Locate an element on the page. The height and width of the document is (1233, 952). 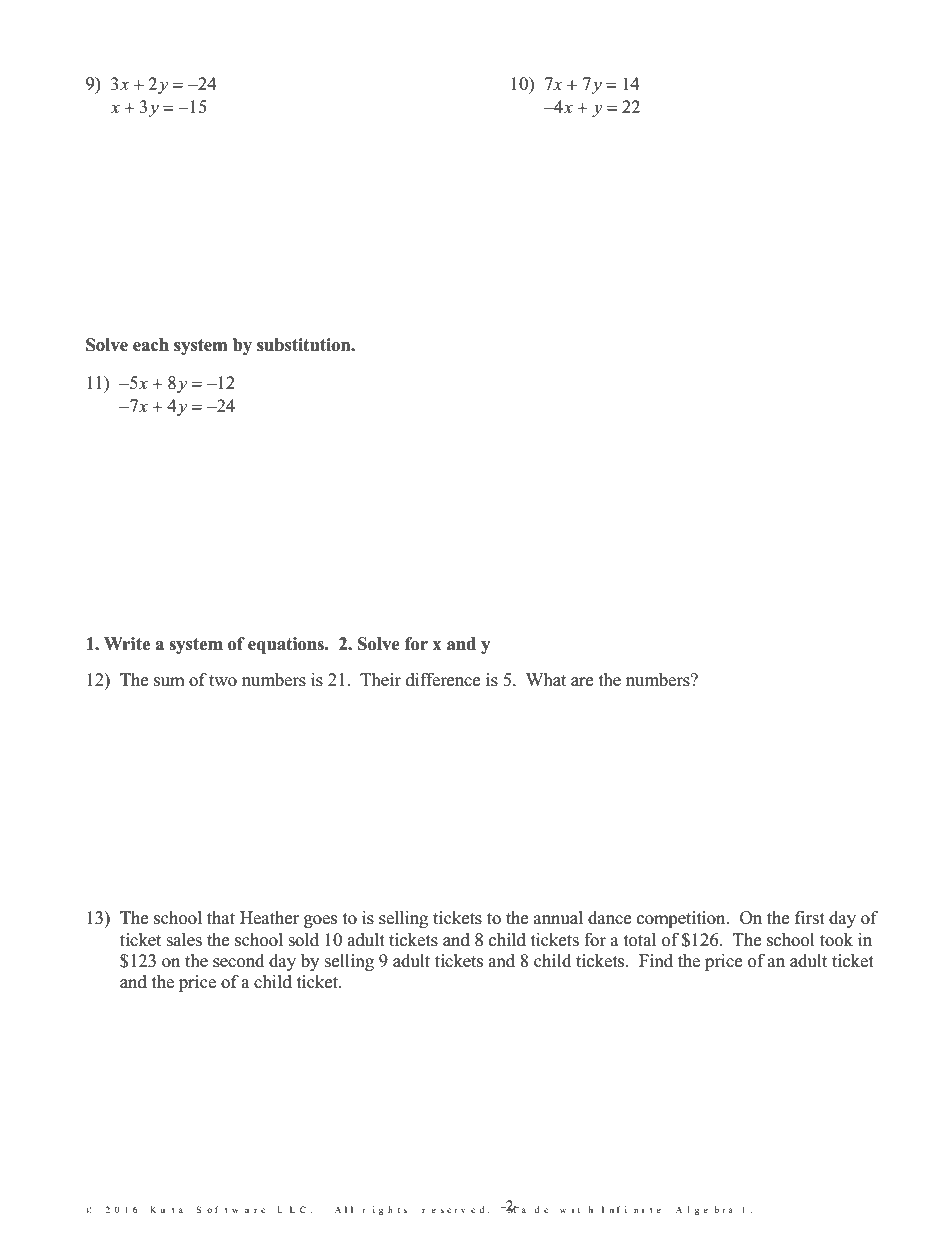
took is located at coordinates (836, 940).
